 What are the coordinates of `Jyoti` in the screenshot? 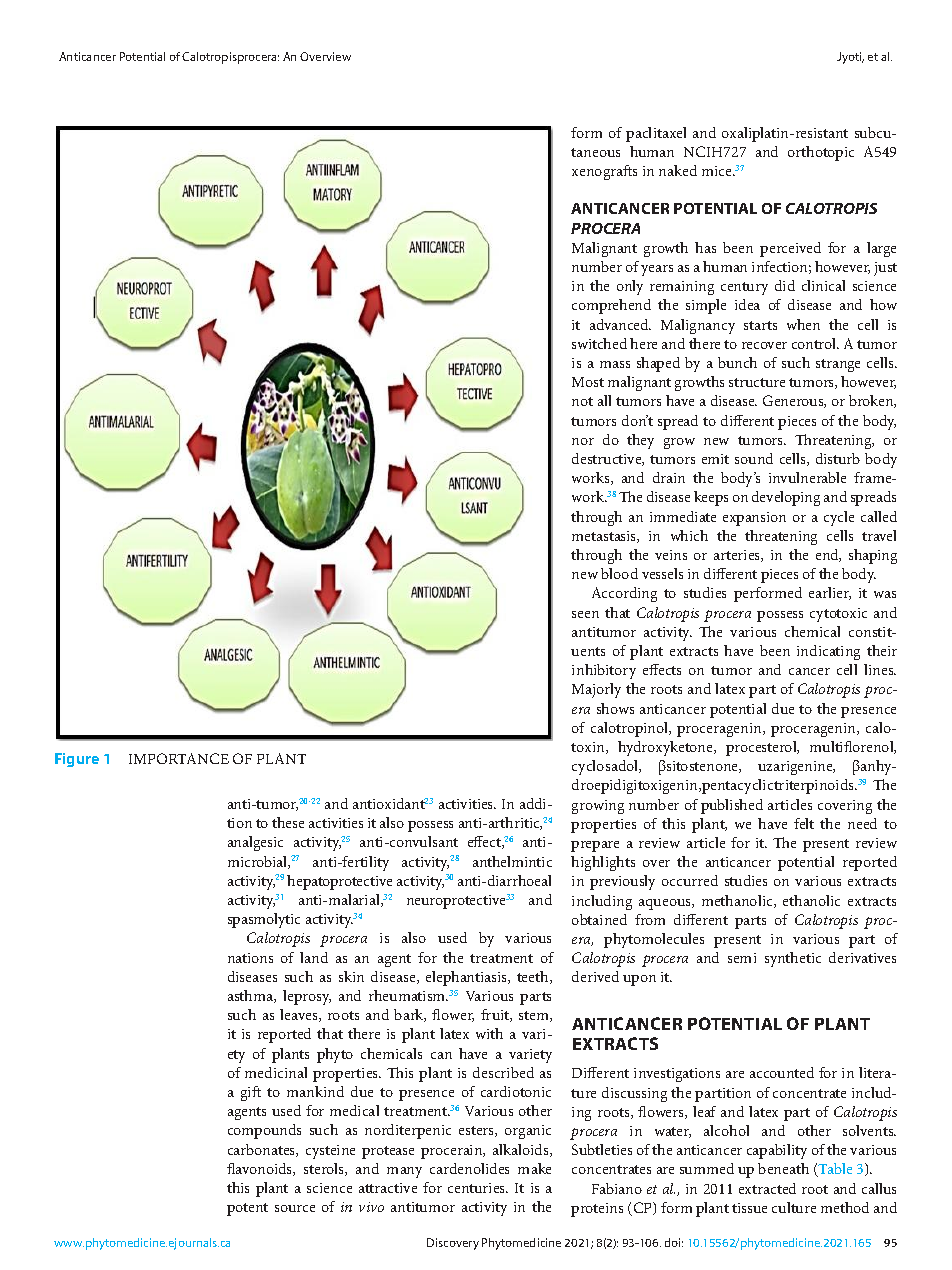 It's located at (850, 58).
